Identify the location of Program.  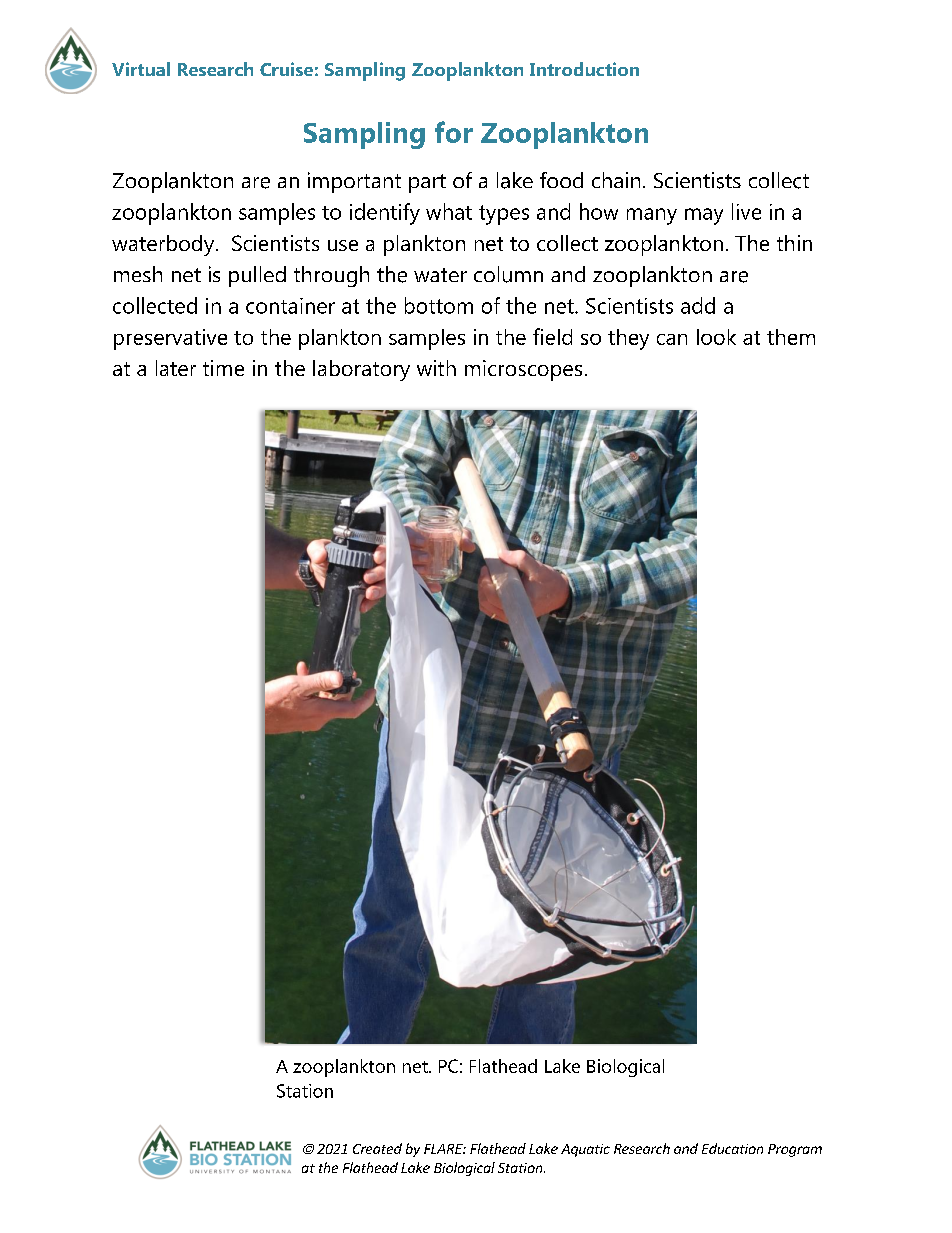
(795, 1150).
